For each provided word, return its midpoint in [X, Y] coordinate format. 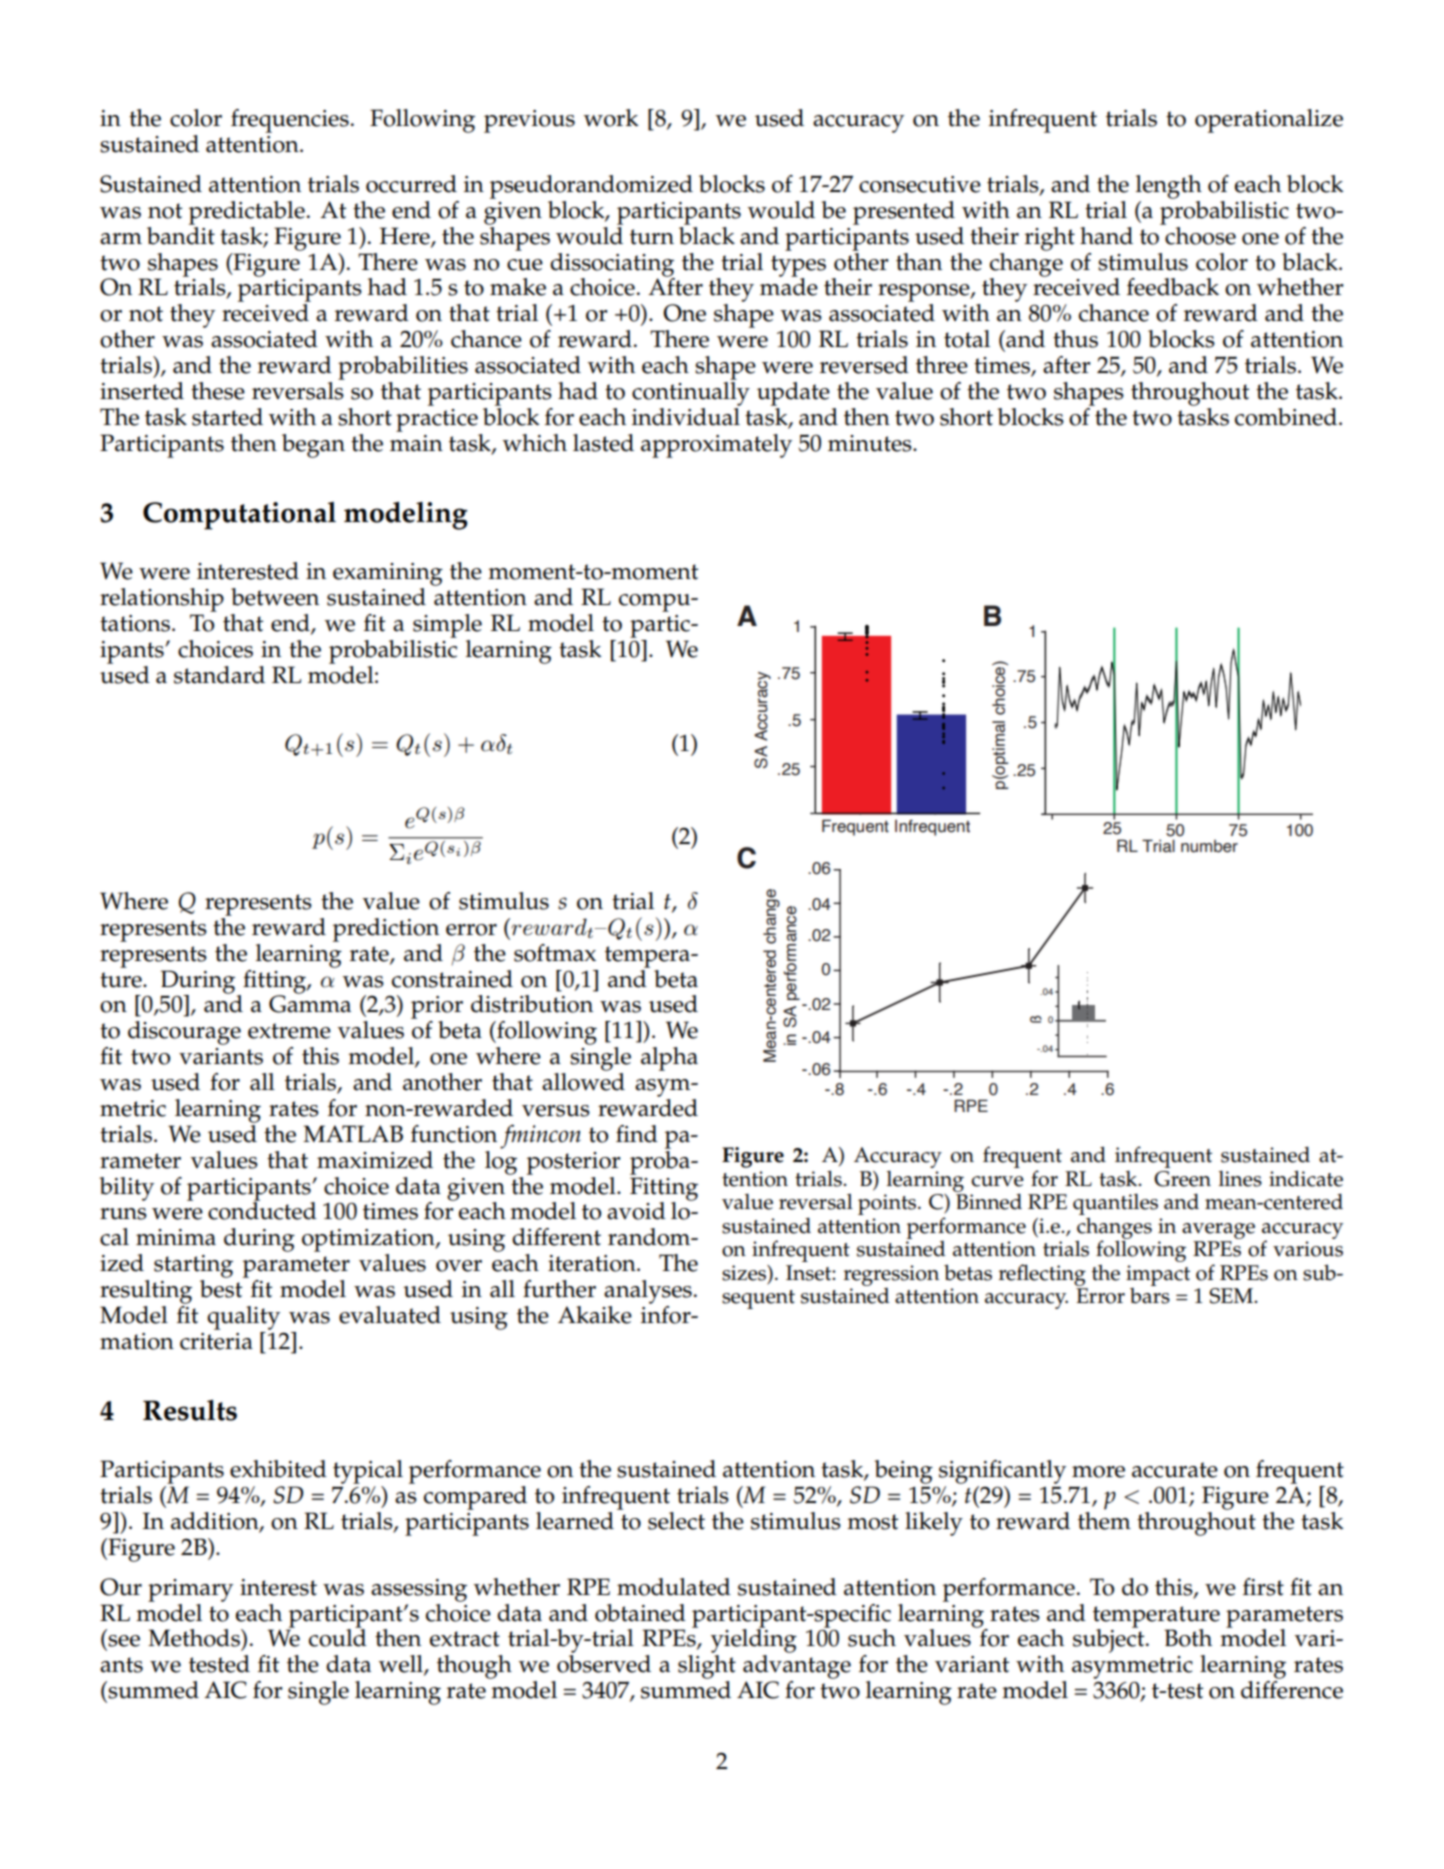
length [1169, 187]
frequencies [290, 121]
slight [707, 1667]
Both [1188, 1638]
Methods [195, 1638]
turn [652, 237]
